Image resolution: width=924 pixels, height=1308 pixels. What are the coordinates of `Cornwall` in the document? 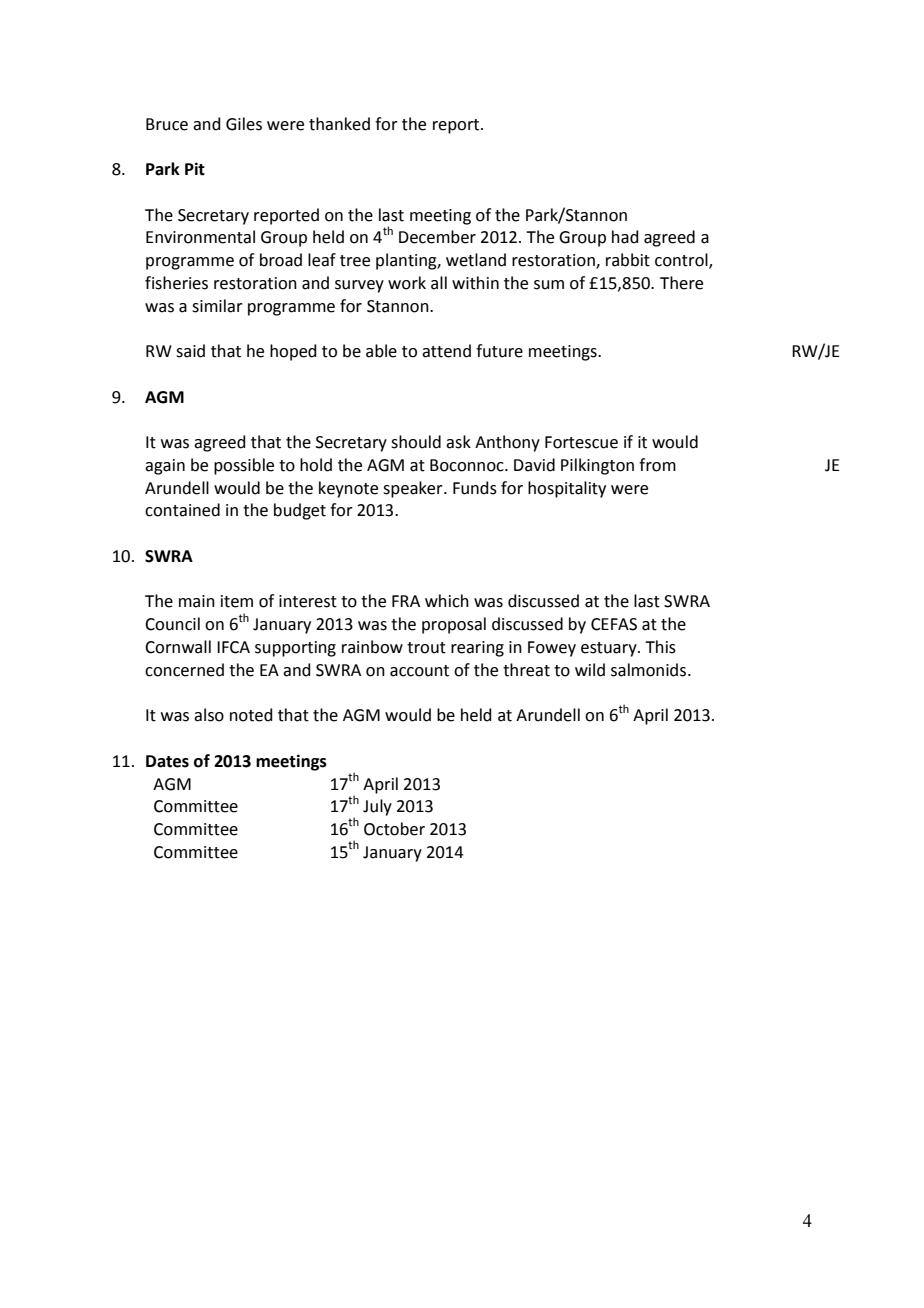 It's located at (178, 647).
